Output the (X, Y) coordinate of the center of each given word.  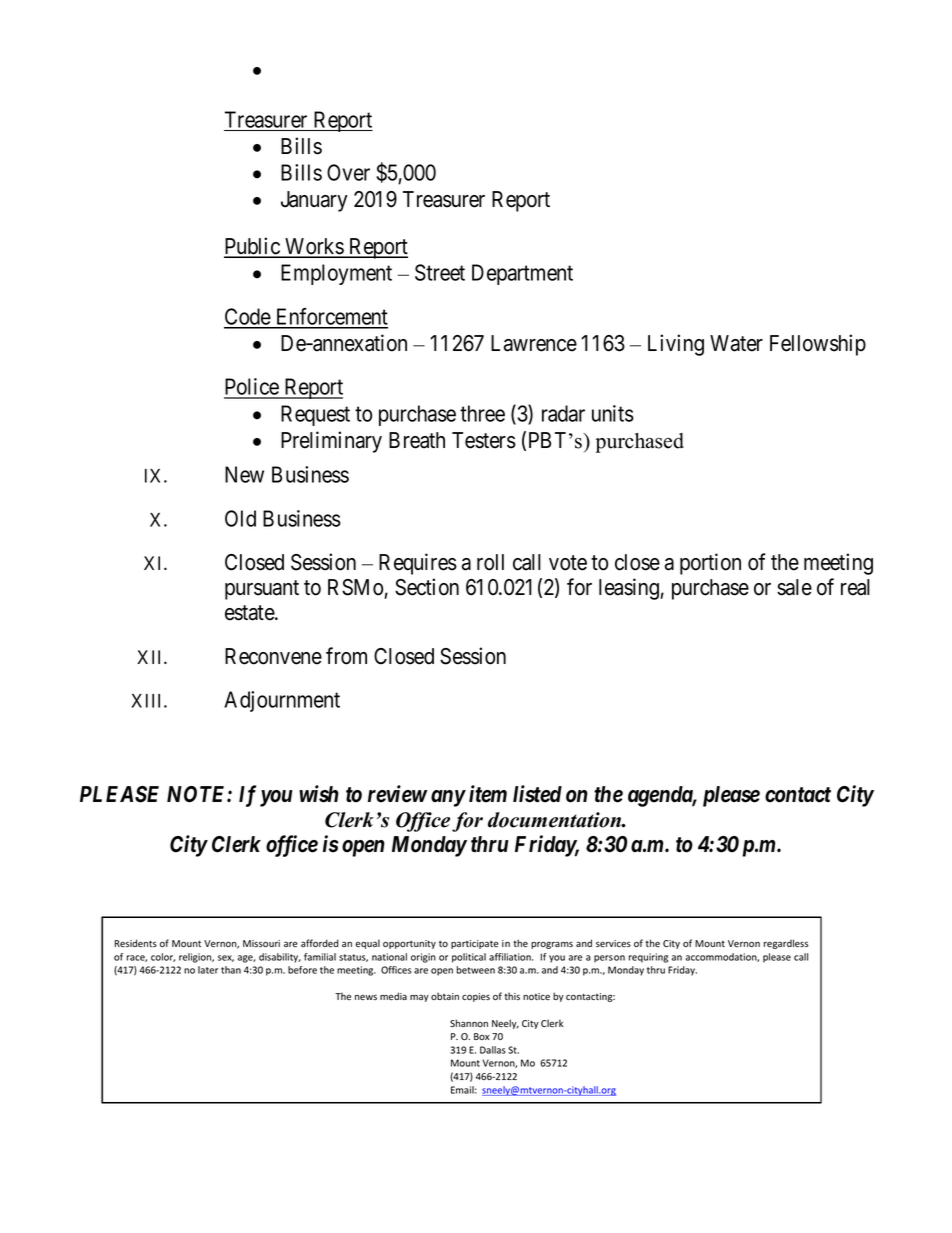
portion (710, 564)
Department (522, 274)
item (488, 794)
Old (240, 518)
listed (537, 794)
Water (736, 343)
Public (253, 247)
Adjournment (282, 701)
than (231, 970)
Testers (484, 440)
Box (481, 1036)
